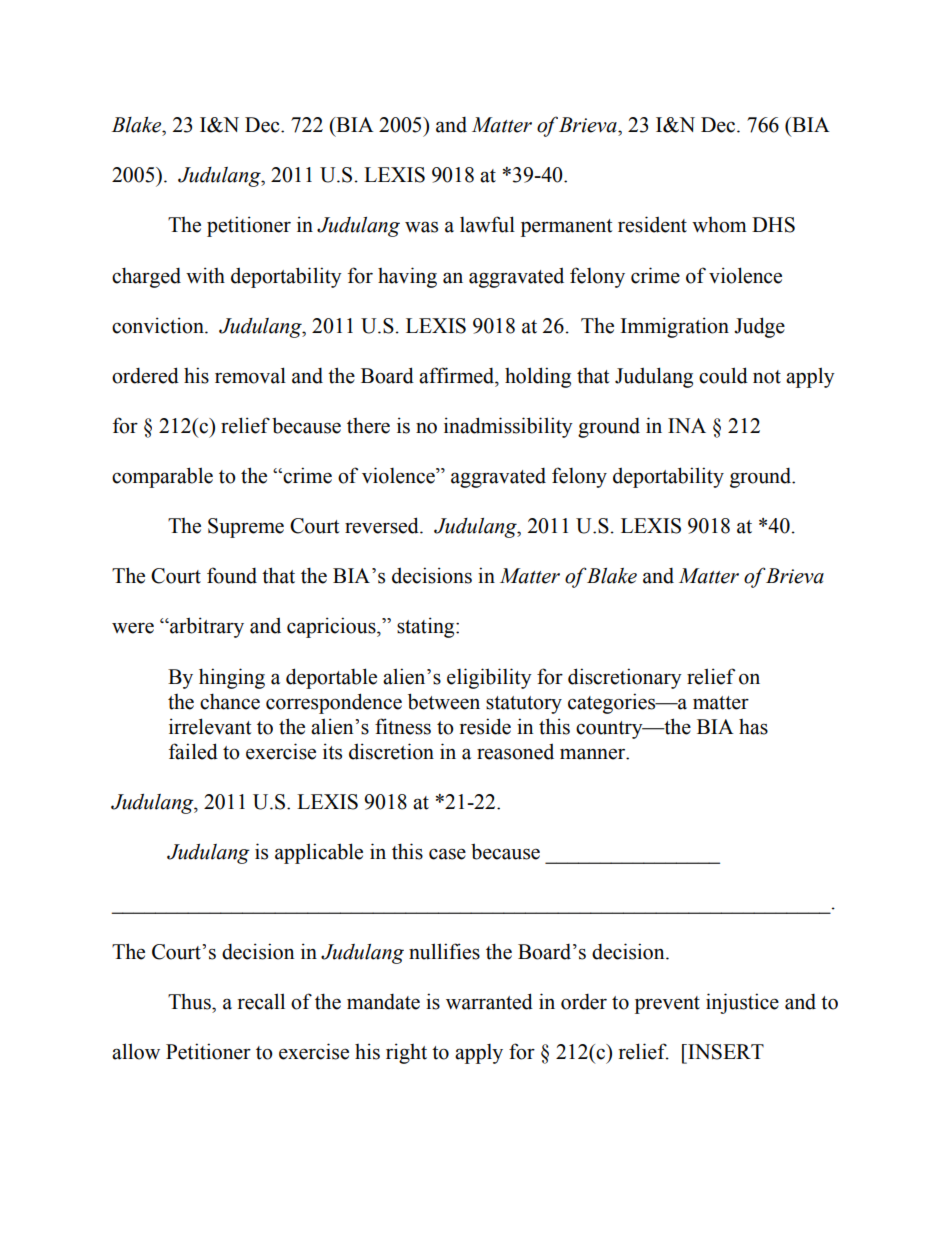  What do you see at coordinates (206, 627) in the document?
I see `arbitrary` at bounding box center [206, 627].
